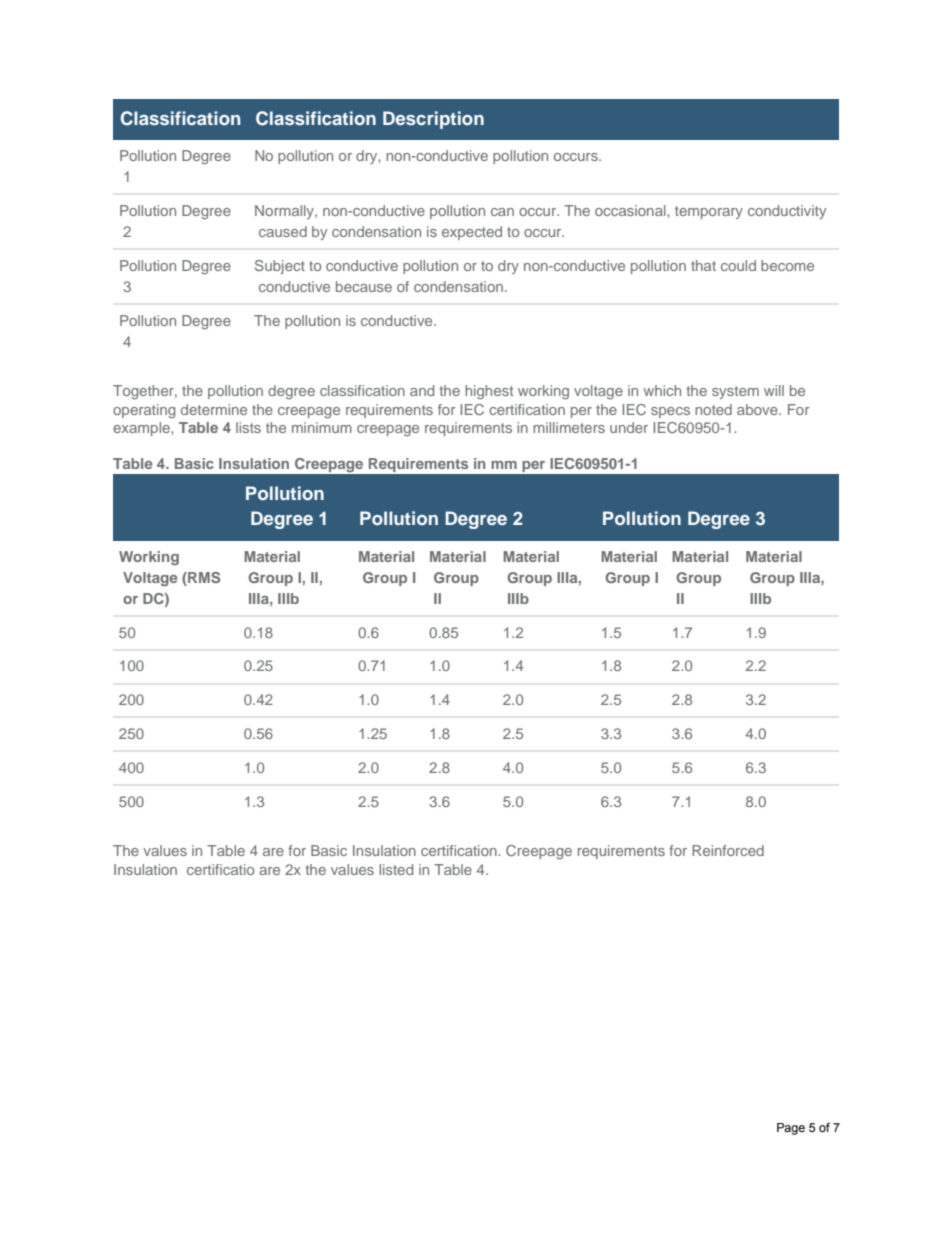  I want to click on temporary, so click(709, 212).
